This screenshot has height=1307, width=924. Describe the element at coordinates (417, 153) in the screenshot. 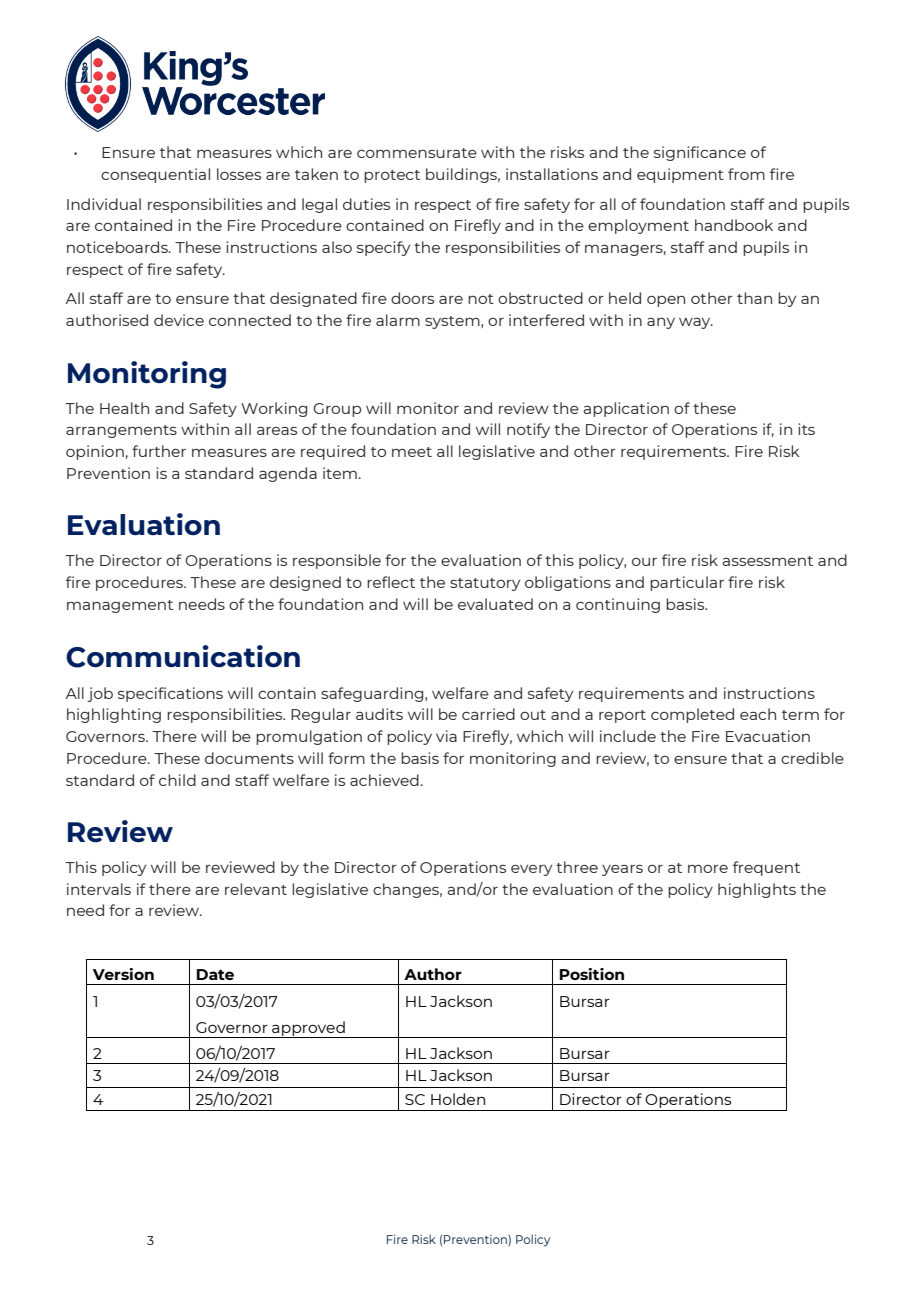

I see `commensurate` at that location.
